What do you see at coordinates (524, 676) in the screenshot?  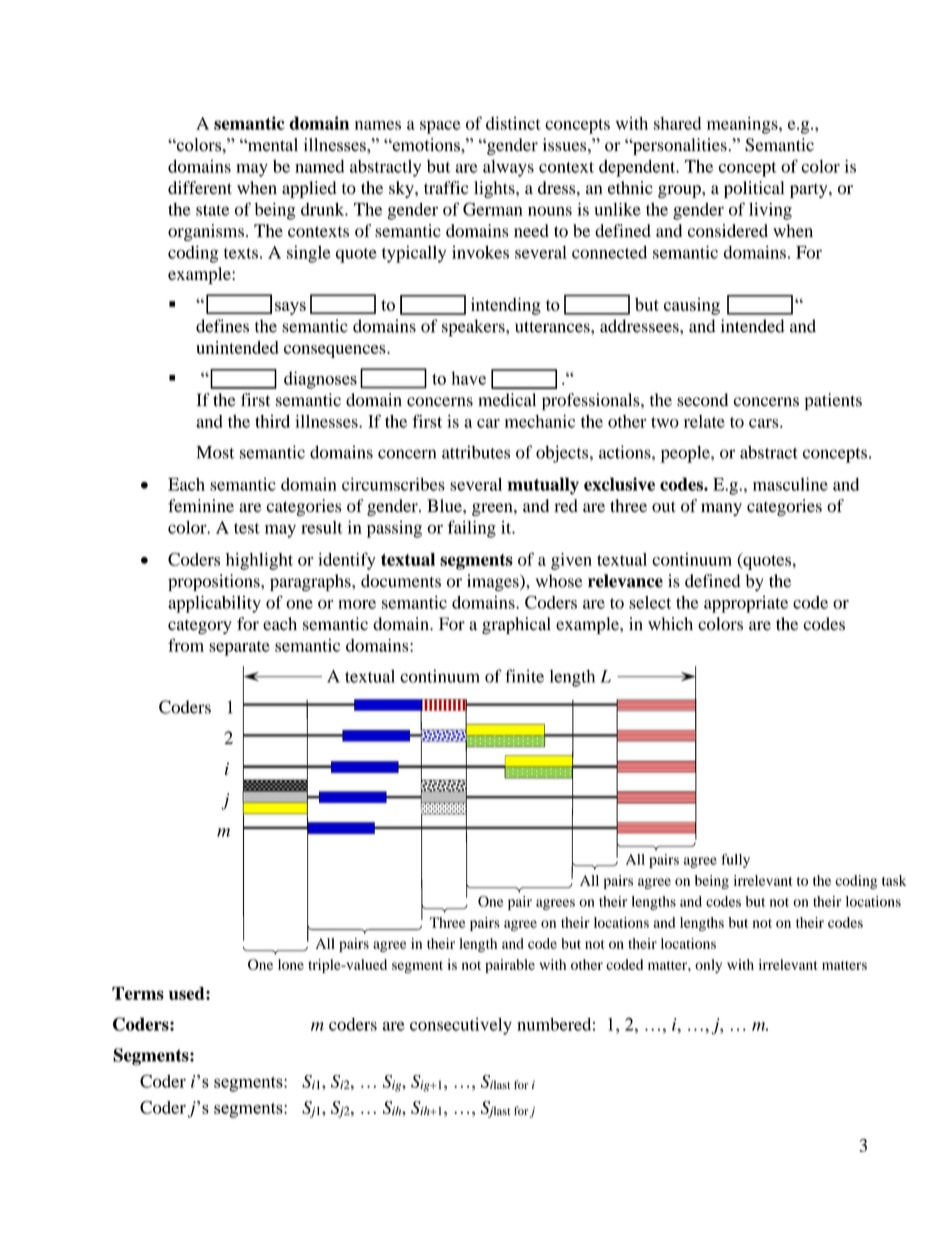 I see `finite` at bounding box center [524, 676].
